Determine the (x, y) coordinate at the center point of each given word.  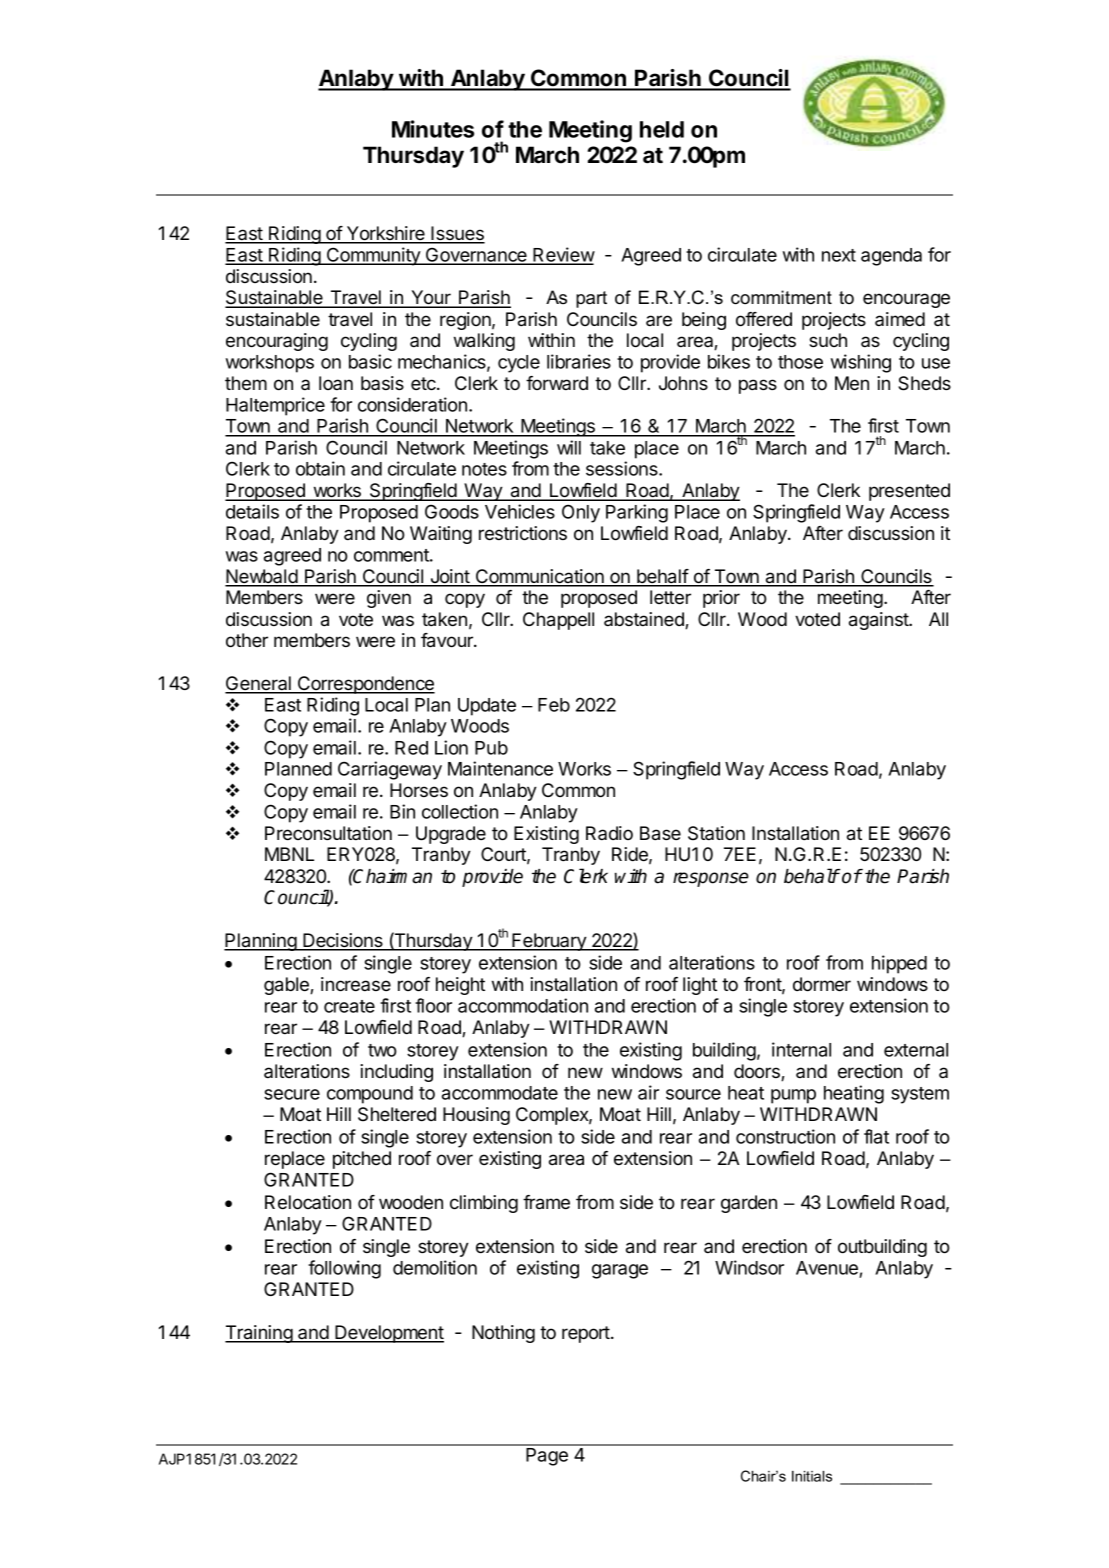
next (839, 255)
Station (716, 833)
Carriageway (390, 770)
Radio (609, 833)
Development (388, 1334)
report (587, 1334)
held (662, 129)
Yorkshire (386, 234)
